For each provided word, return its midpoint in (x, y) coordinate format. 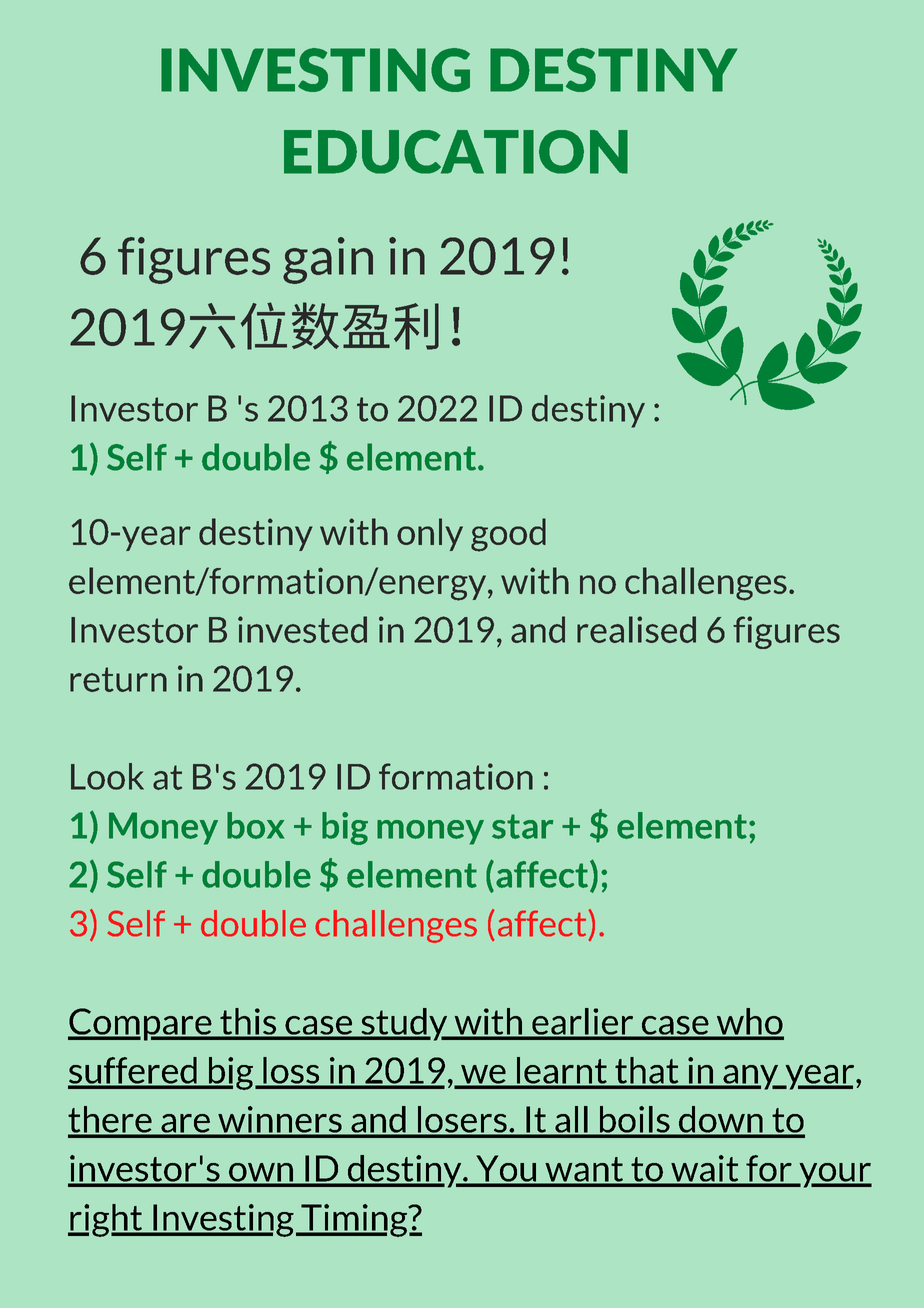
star (522, 826)
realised (636, 629)
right (106, 1220)
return (118, 679)
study (404, 1024)
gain (328, 260)
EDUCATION (456, 152)
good (508, 535)
